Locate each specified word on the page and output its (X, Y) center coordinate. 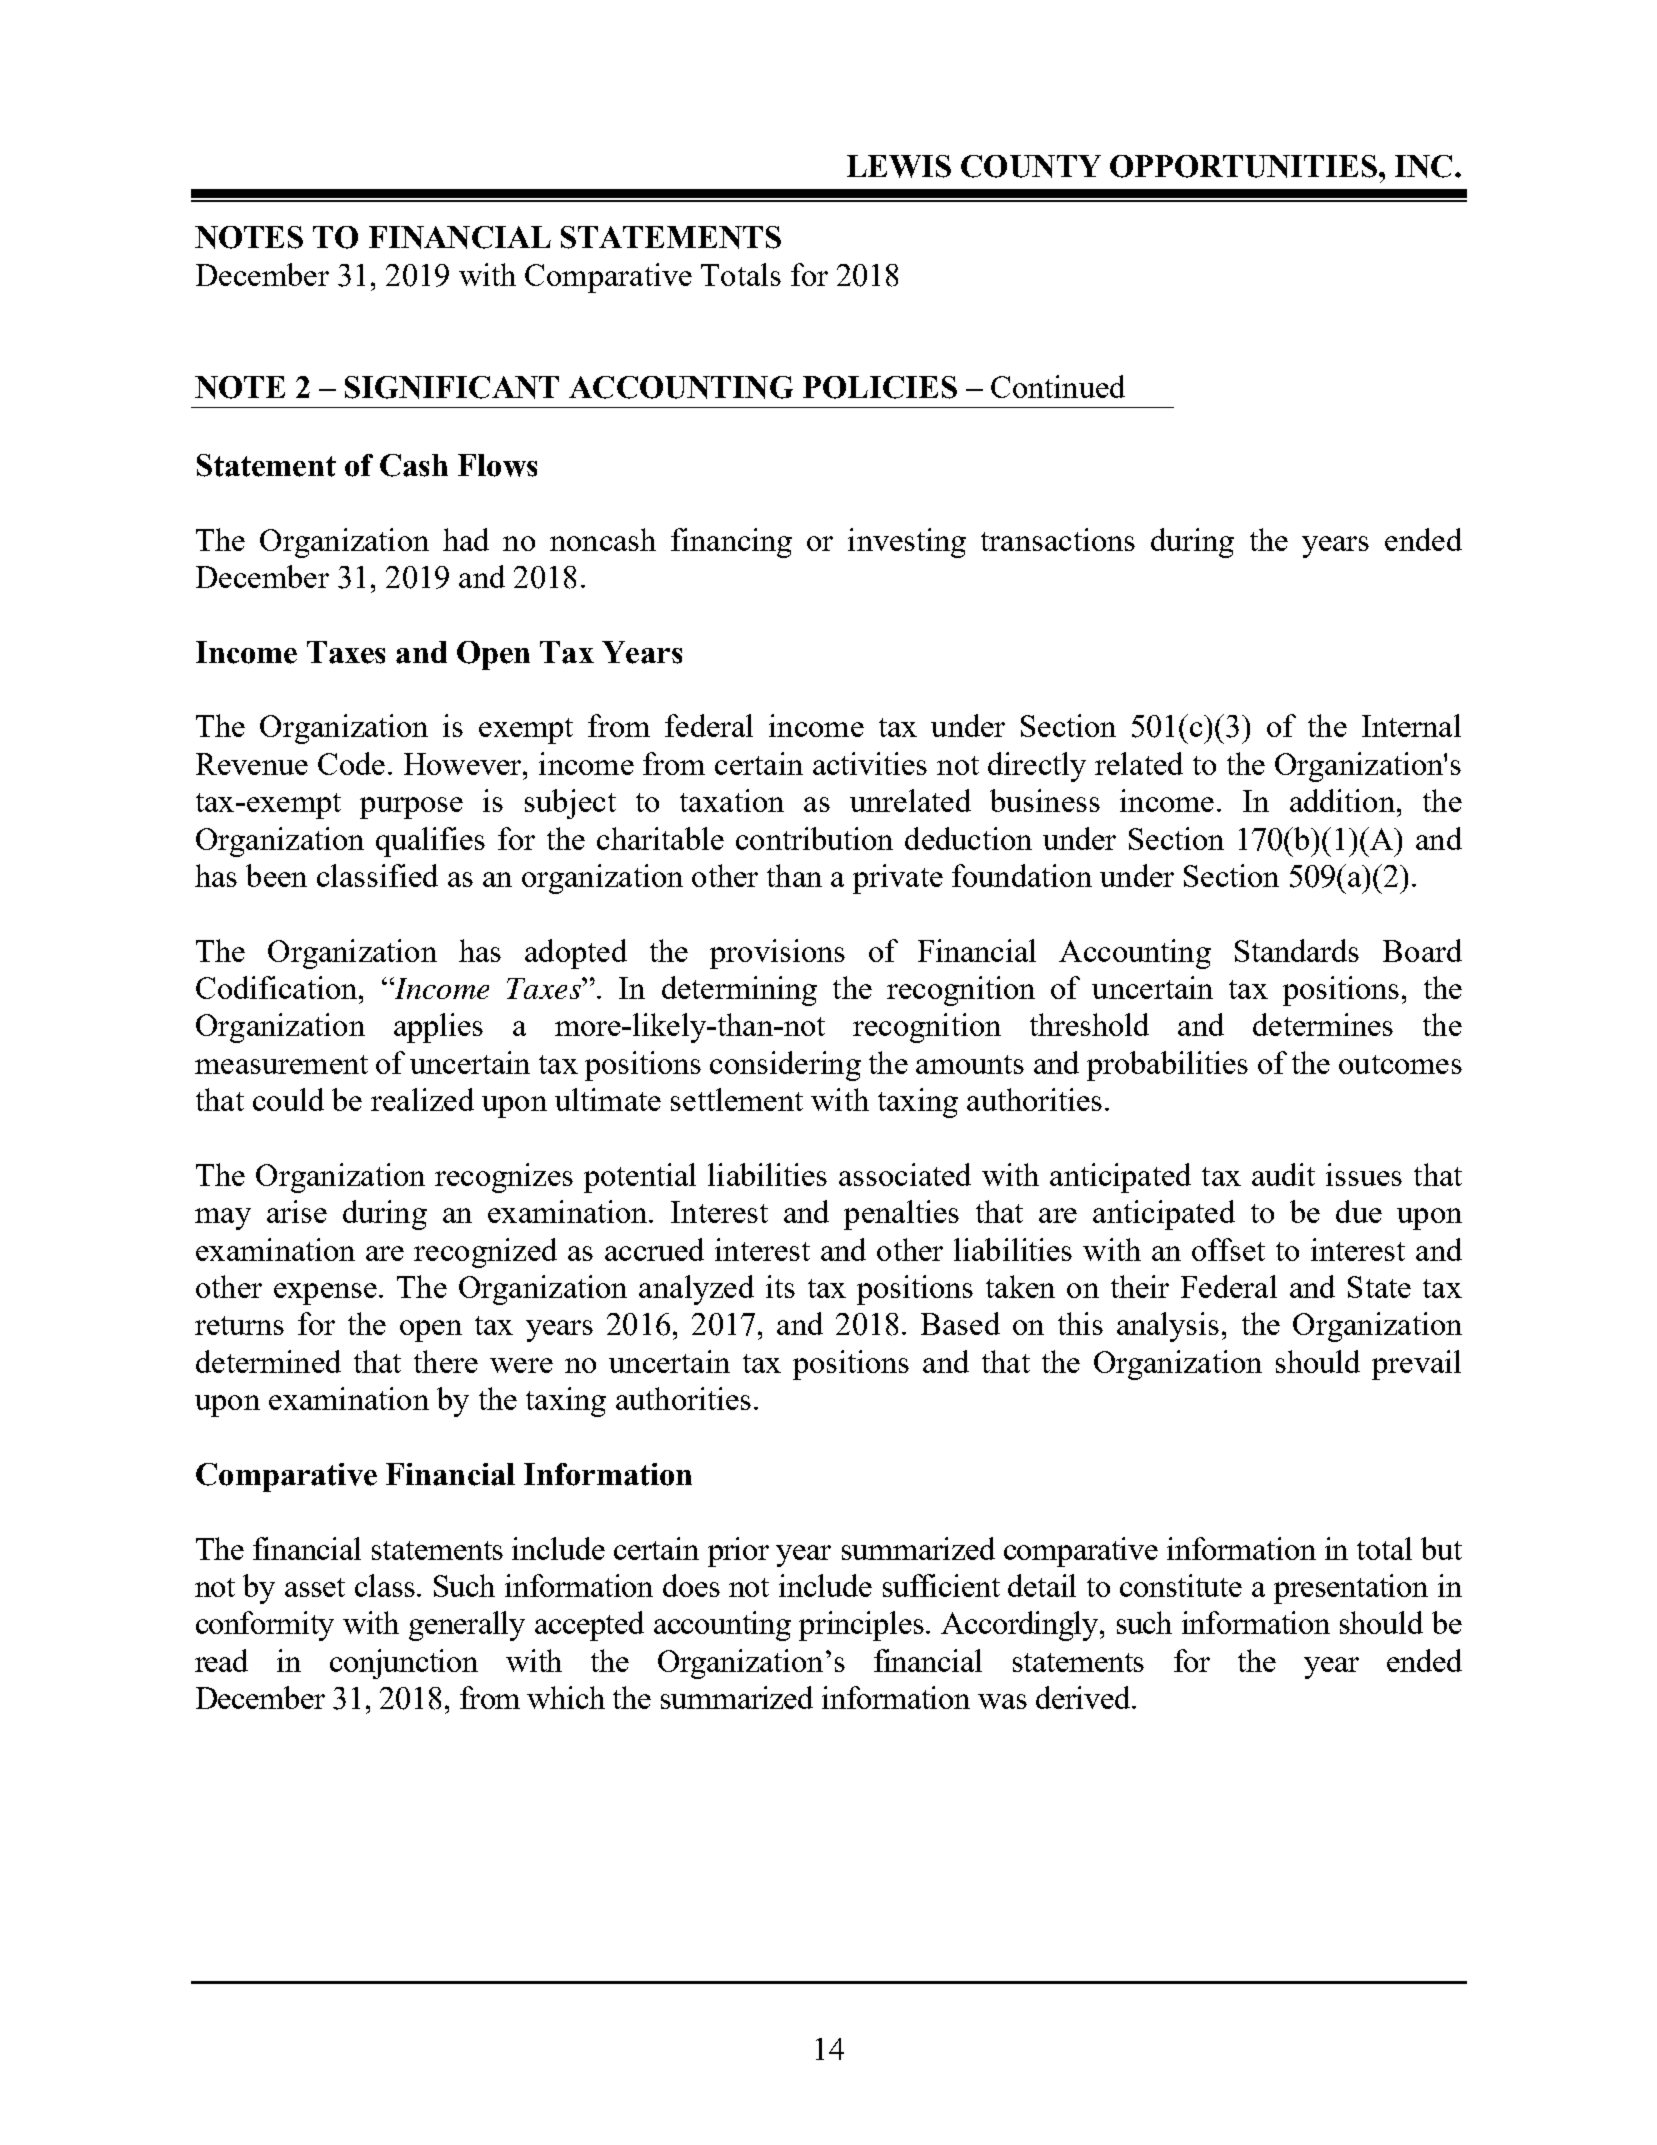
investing (907, 543)
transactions (1058, 539)
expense (325, 1294)
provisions (777, 954)
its (780, 1286)
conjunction (404, 1664)
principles (861, 1626)
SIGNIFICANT (452, 387)
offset (1228, 1249)
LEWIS (899, 166)
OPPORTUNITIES (1243, 166)
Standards (1297, 950)
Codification (278, 987)
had (466, 539)
